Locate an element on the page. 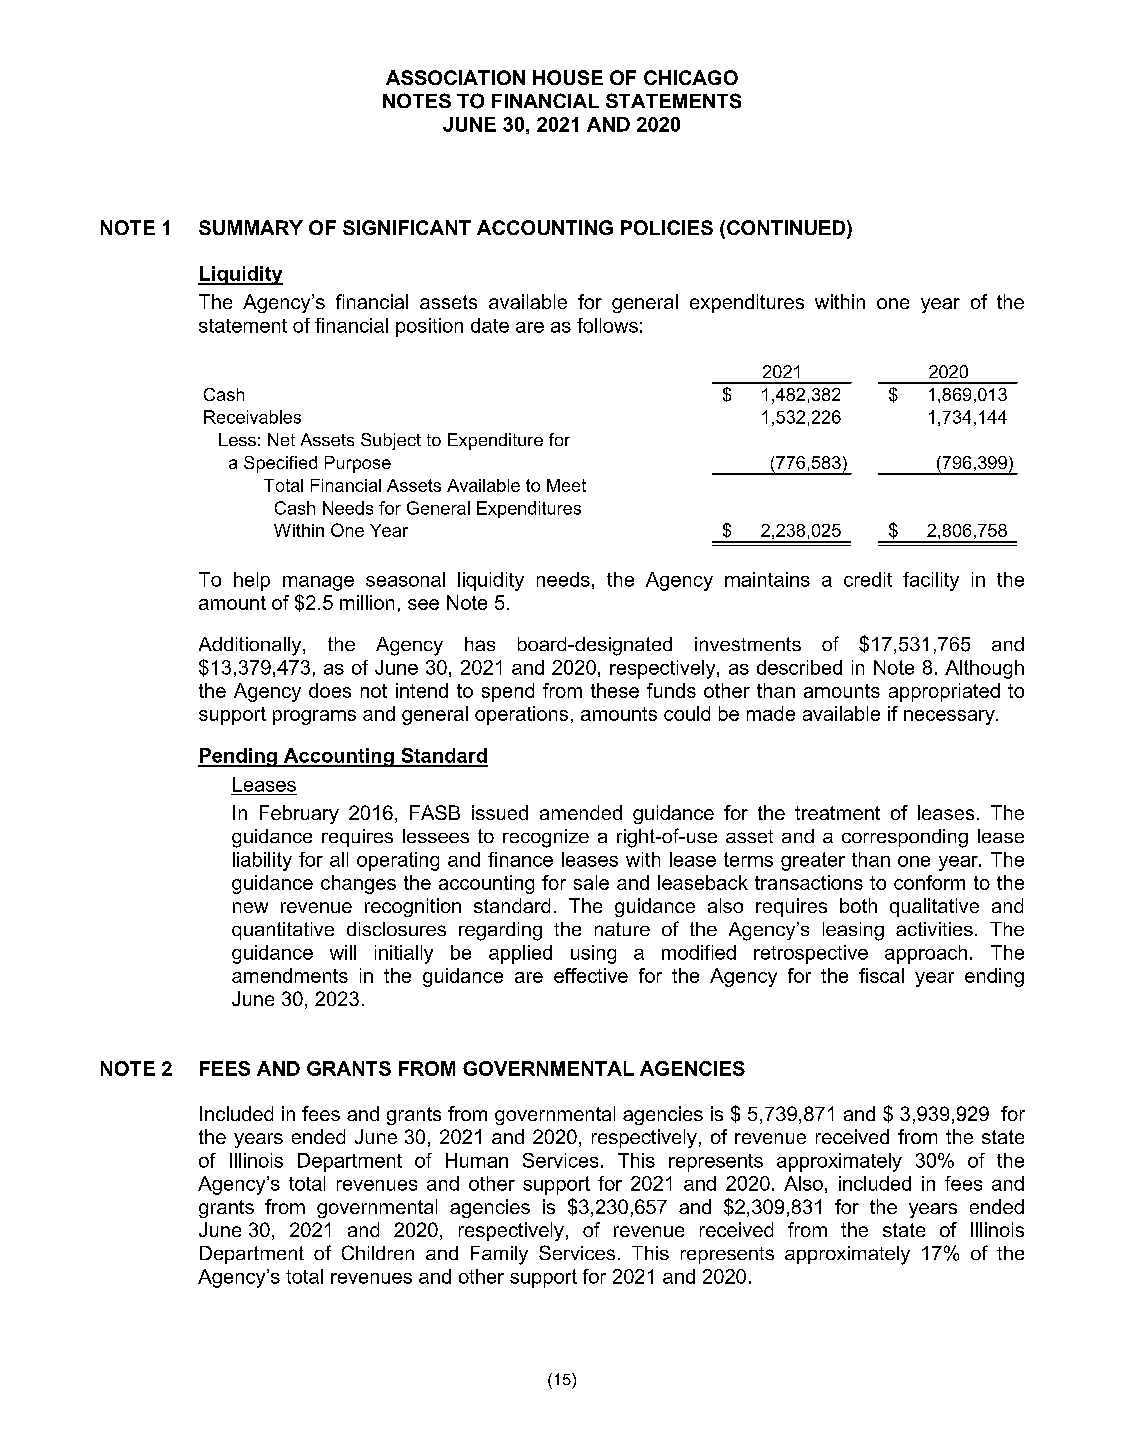  credit is located at coordinates (868, 579).
